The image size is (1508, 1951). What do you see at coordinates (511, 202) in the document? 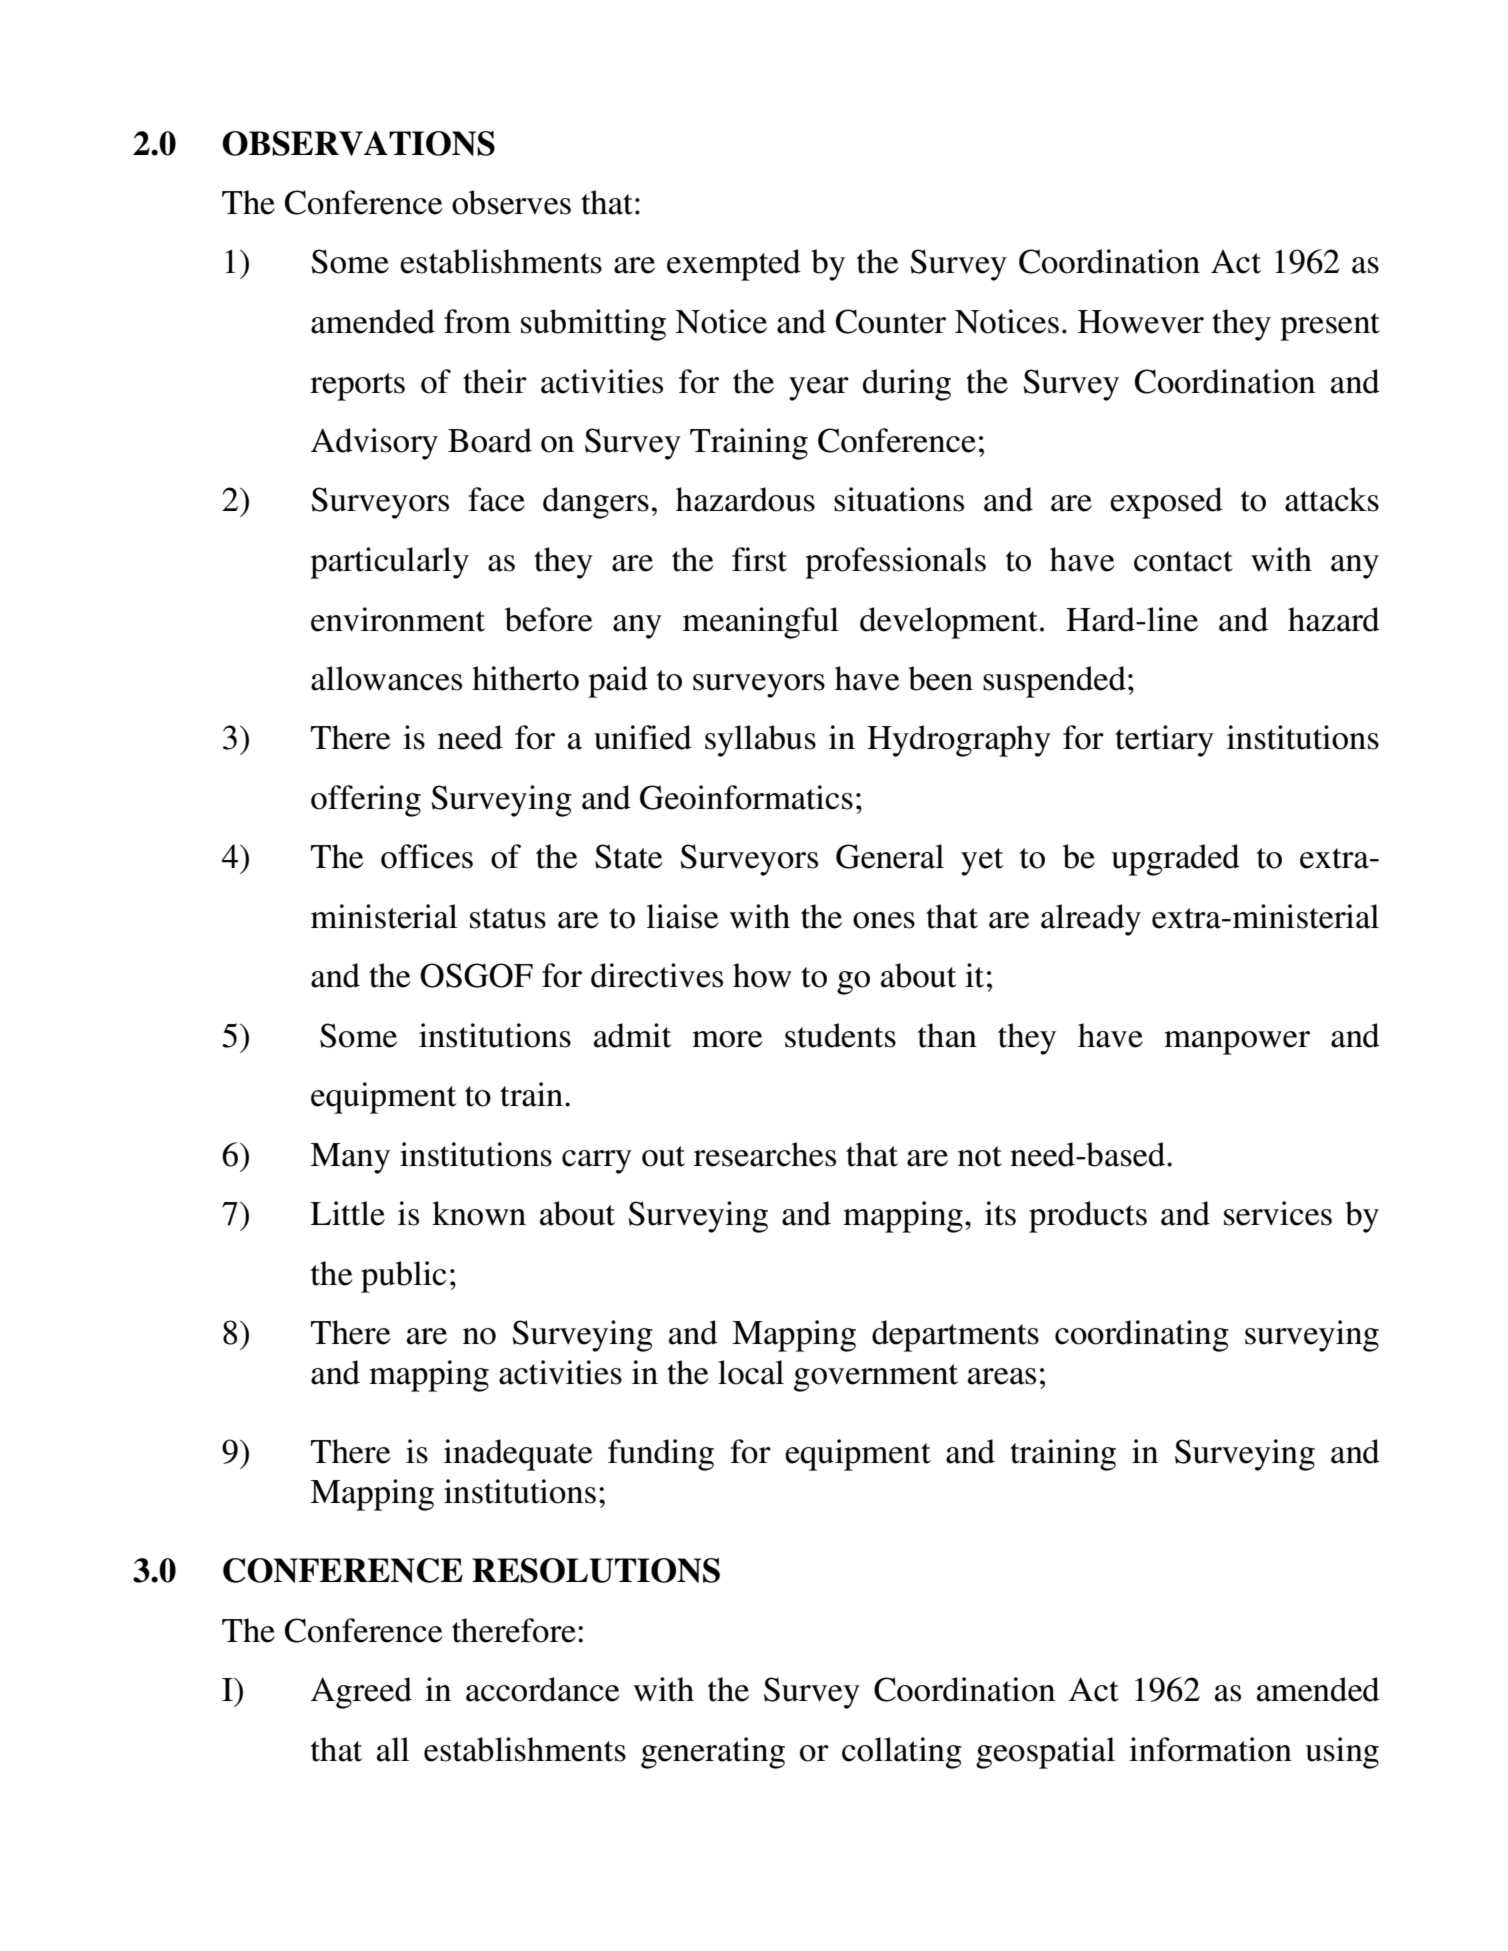
I see `observes` at bounding box center [511, 202].
